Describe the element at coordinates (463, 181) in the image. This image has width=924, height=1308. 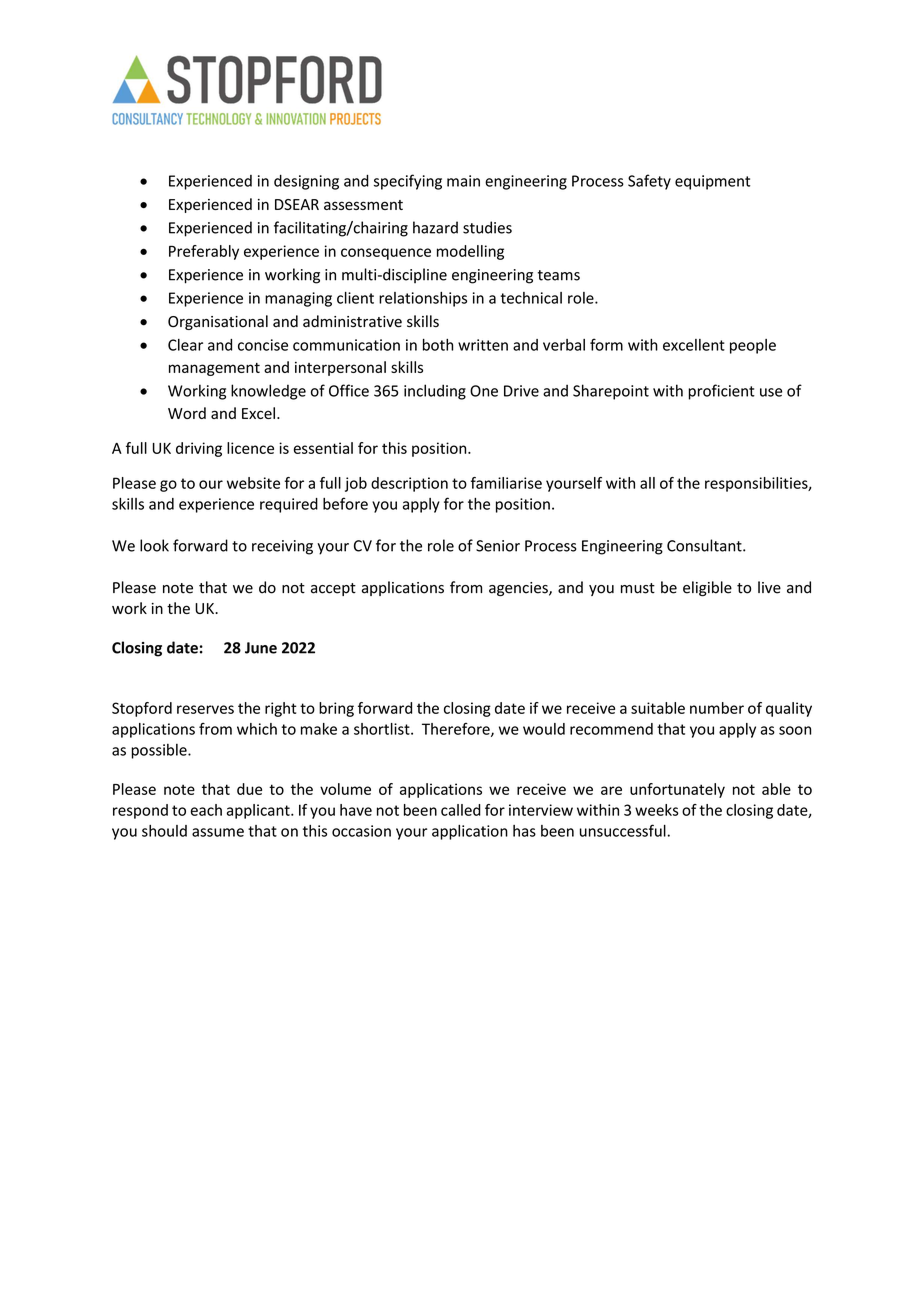
I see `main` at that location.
